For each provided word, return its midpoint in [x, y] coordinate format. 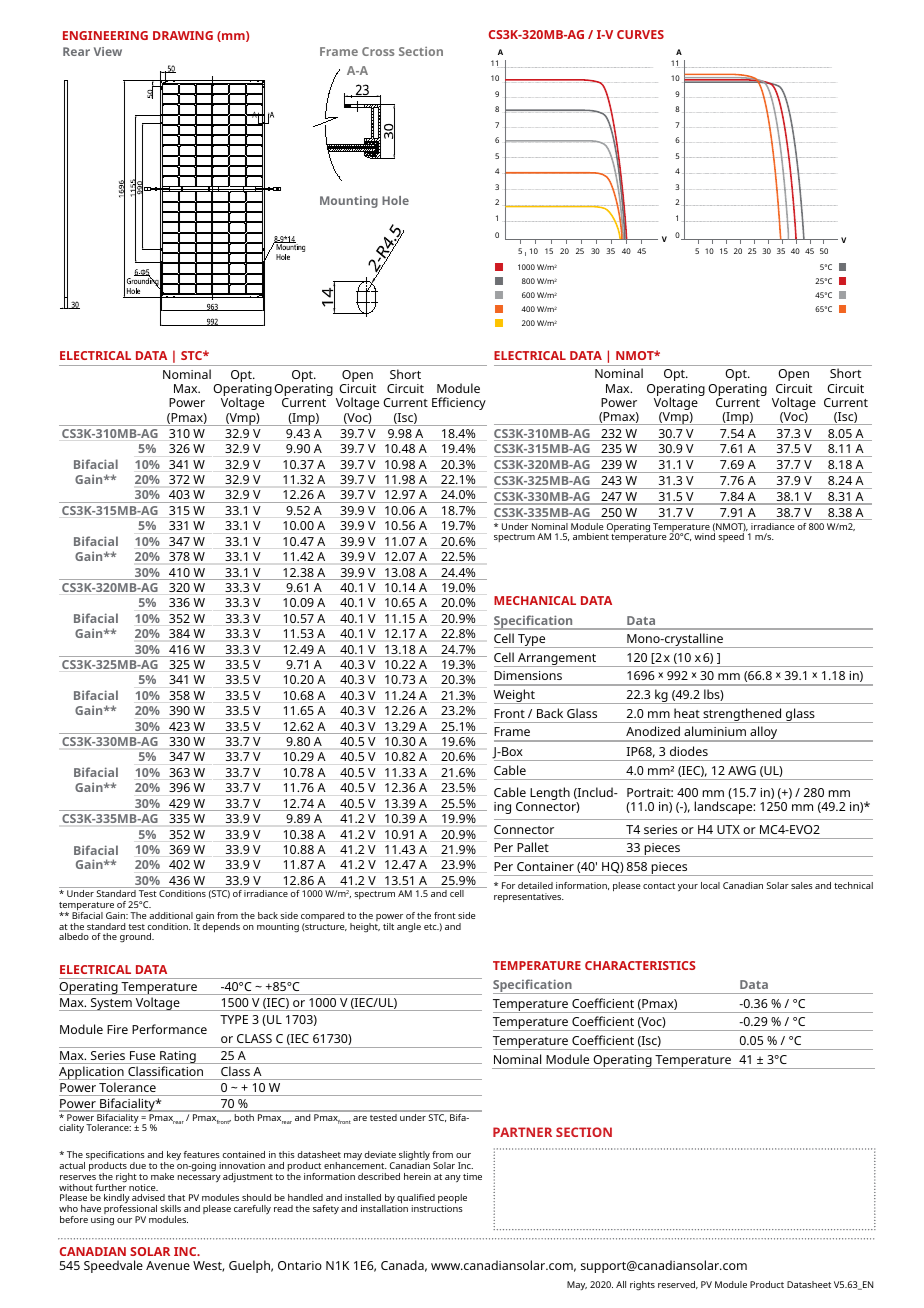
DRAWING [183, 35]
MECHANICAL [535, 600]
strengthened [742, 715]
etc [431, 927]
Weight [515, 696]
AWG [742, 770]
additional [171, 915]
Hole [395, 200]
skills [170, 1208]
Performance [169, 1029]
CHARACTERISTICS [640, 965]
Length [550, 793]
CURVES [640, 34]
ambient [591, 536]
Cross [378, 51]
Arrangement [557, 660]
